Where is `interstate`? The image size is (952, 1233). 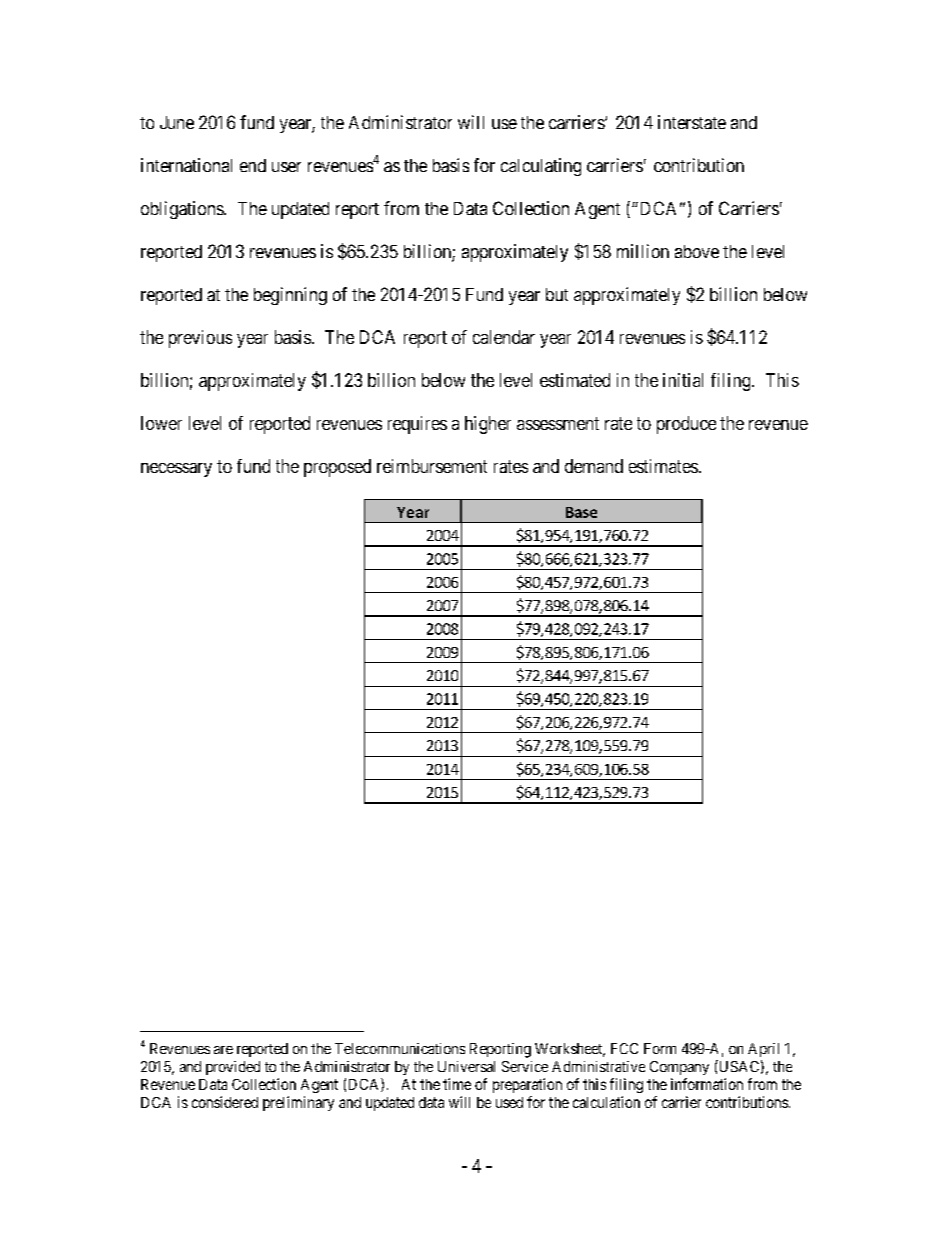 interstate is located at coordinates (692, 122).
